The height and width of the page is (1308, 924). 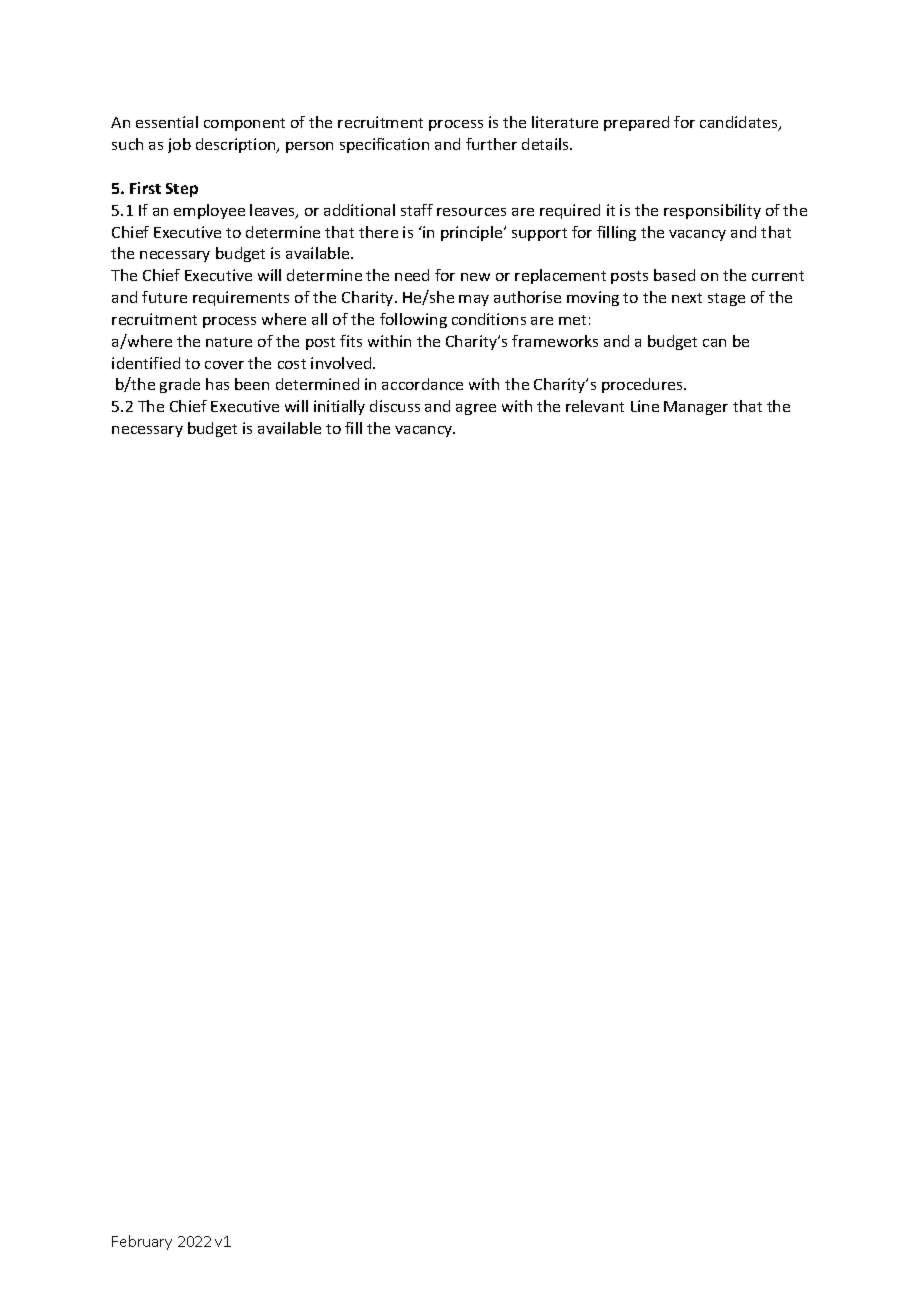 I want to click on agree, so click(x=476, y=409).
